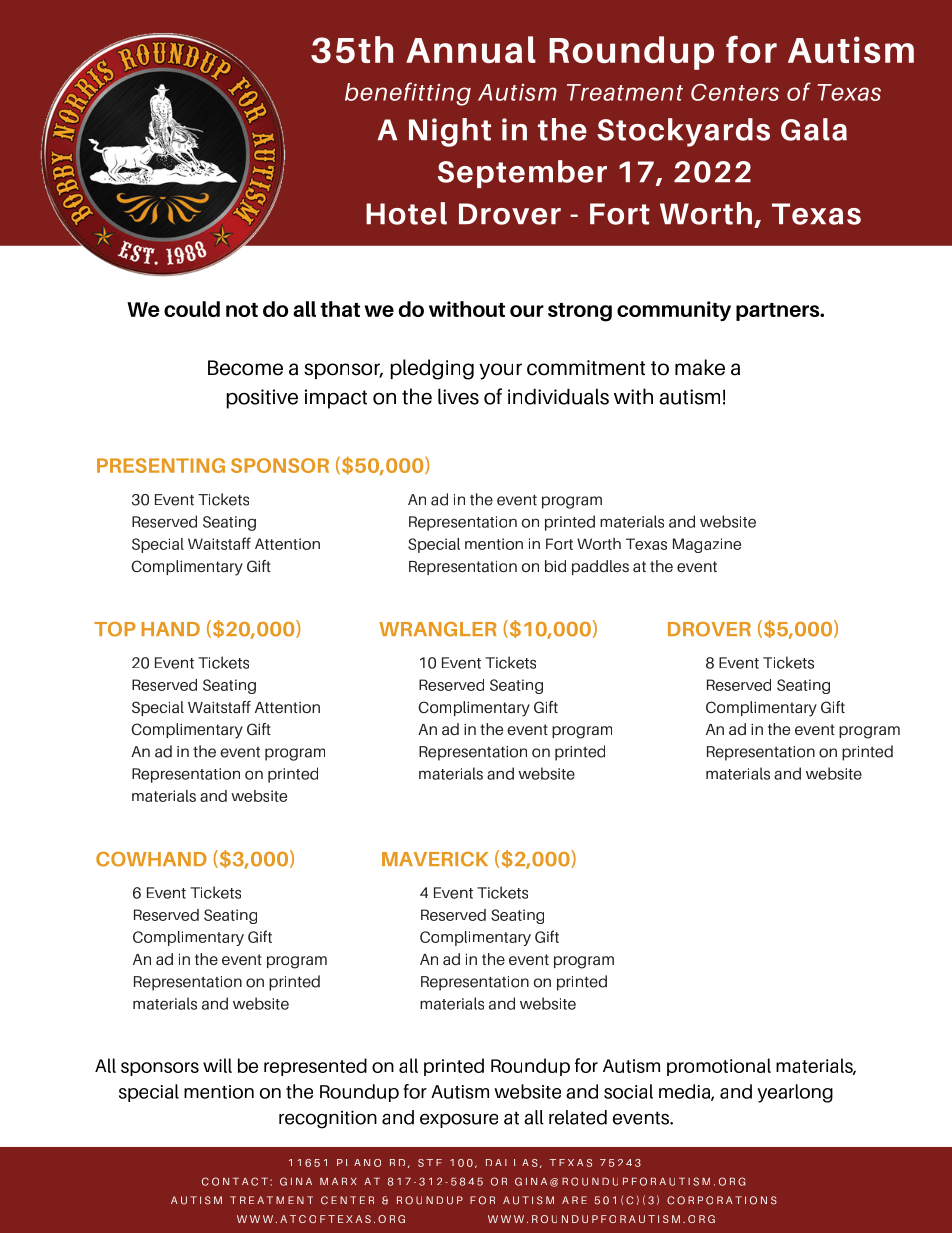 The height and width of the screenshot is (1233, 952). I want to click on promotional, so click(719, 1067).
